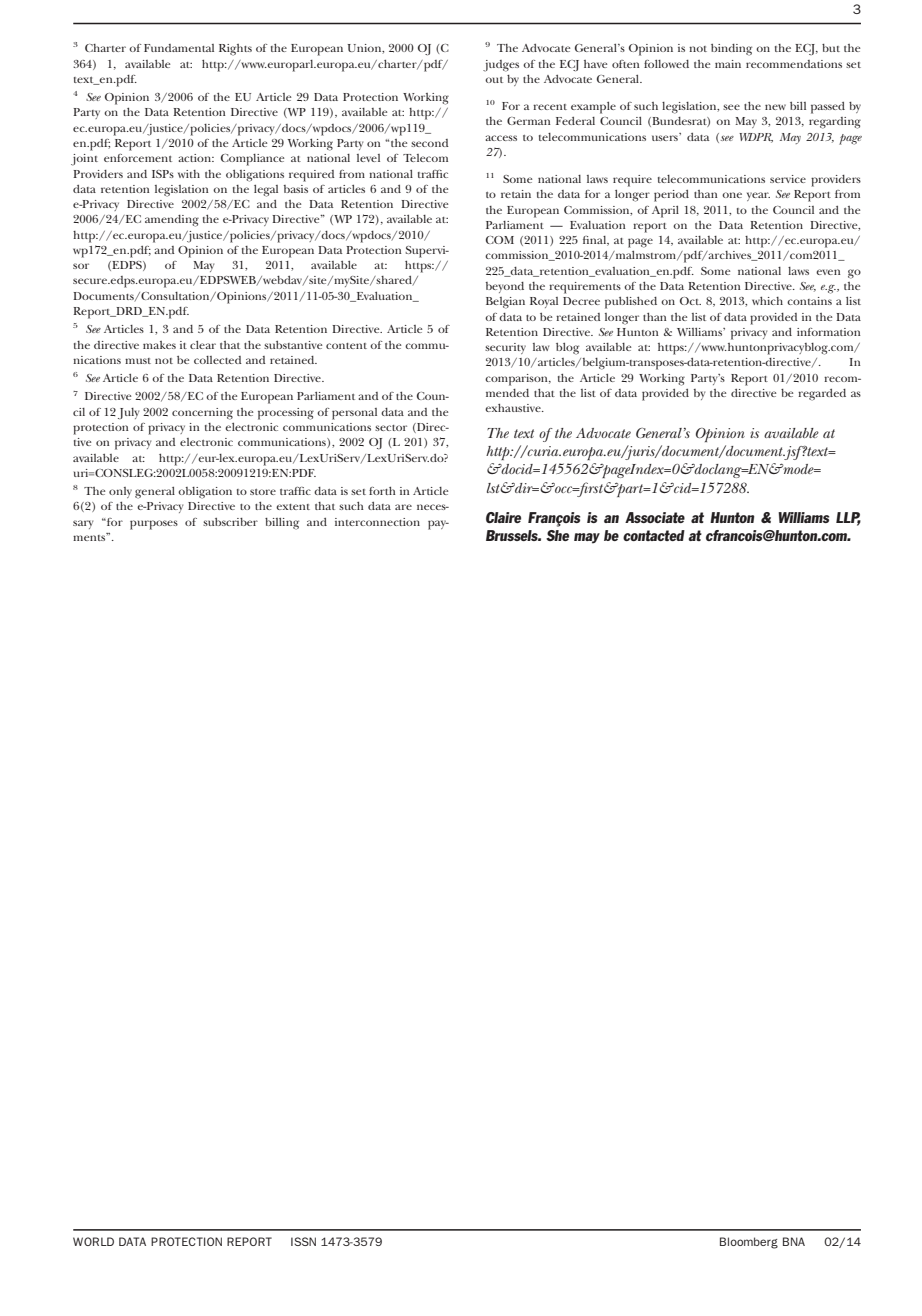 This screenshot has height=1316, width=922. What do you see at coordinates (154, 525) in the screenshot?
I see `purposes` at bounding box center [154, 525].
